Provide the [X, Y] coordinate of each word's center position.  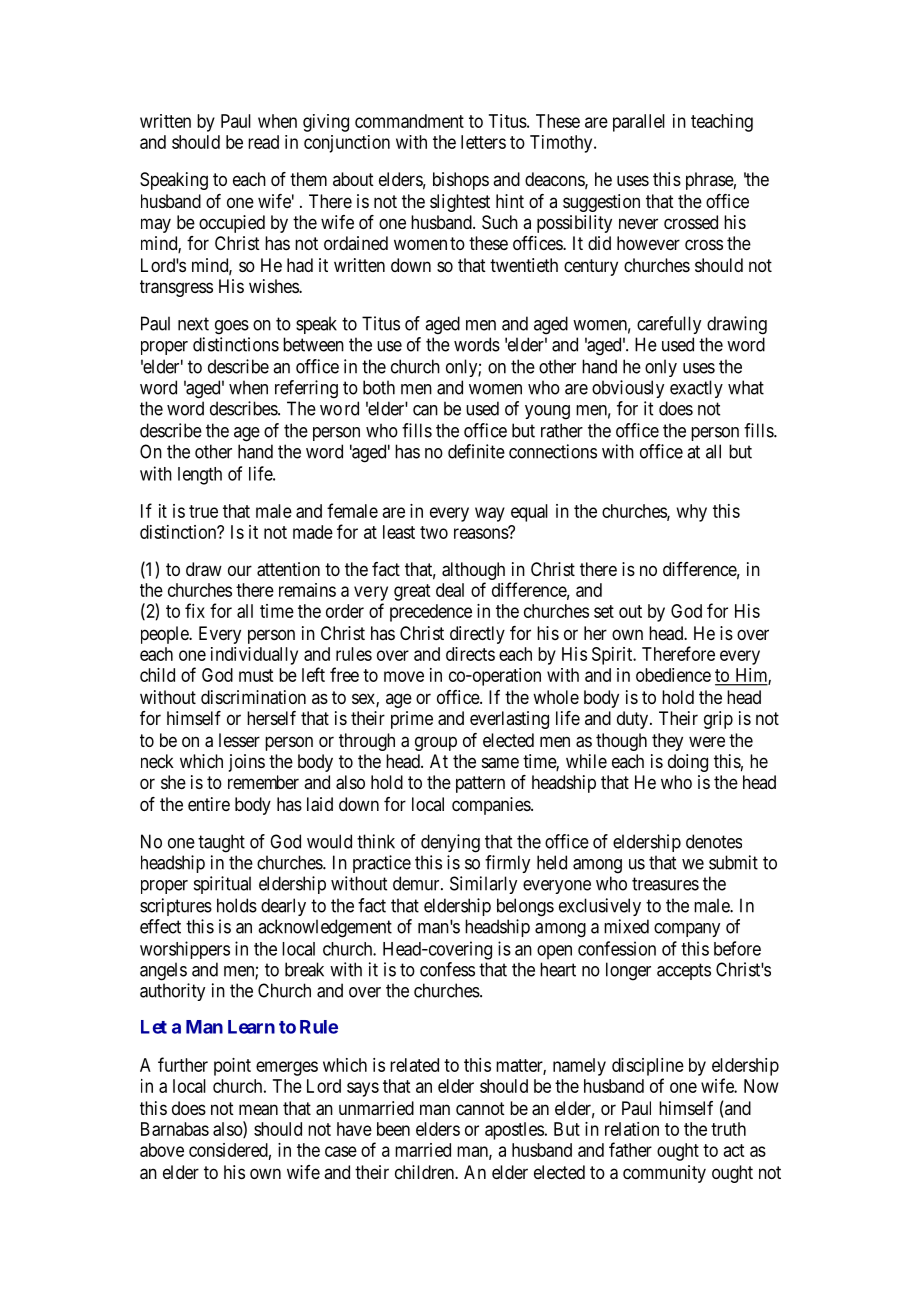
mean [258, 1110]
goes [232, 327]
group [436, 743]
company [687, 930]
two [434, 532]
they [667, 742]
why [692, 513]
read [263, 142]
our [240, 570]
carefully [669, 325]
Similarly [483, 885]
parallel [639, 123]
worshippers [185, 950]
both [379, 387]
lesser [239, 740]
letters [483, 142]
